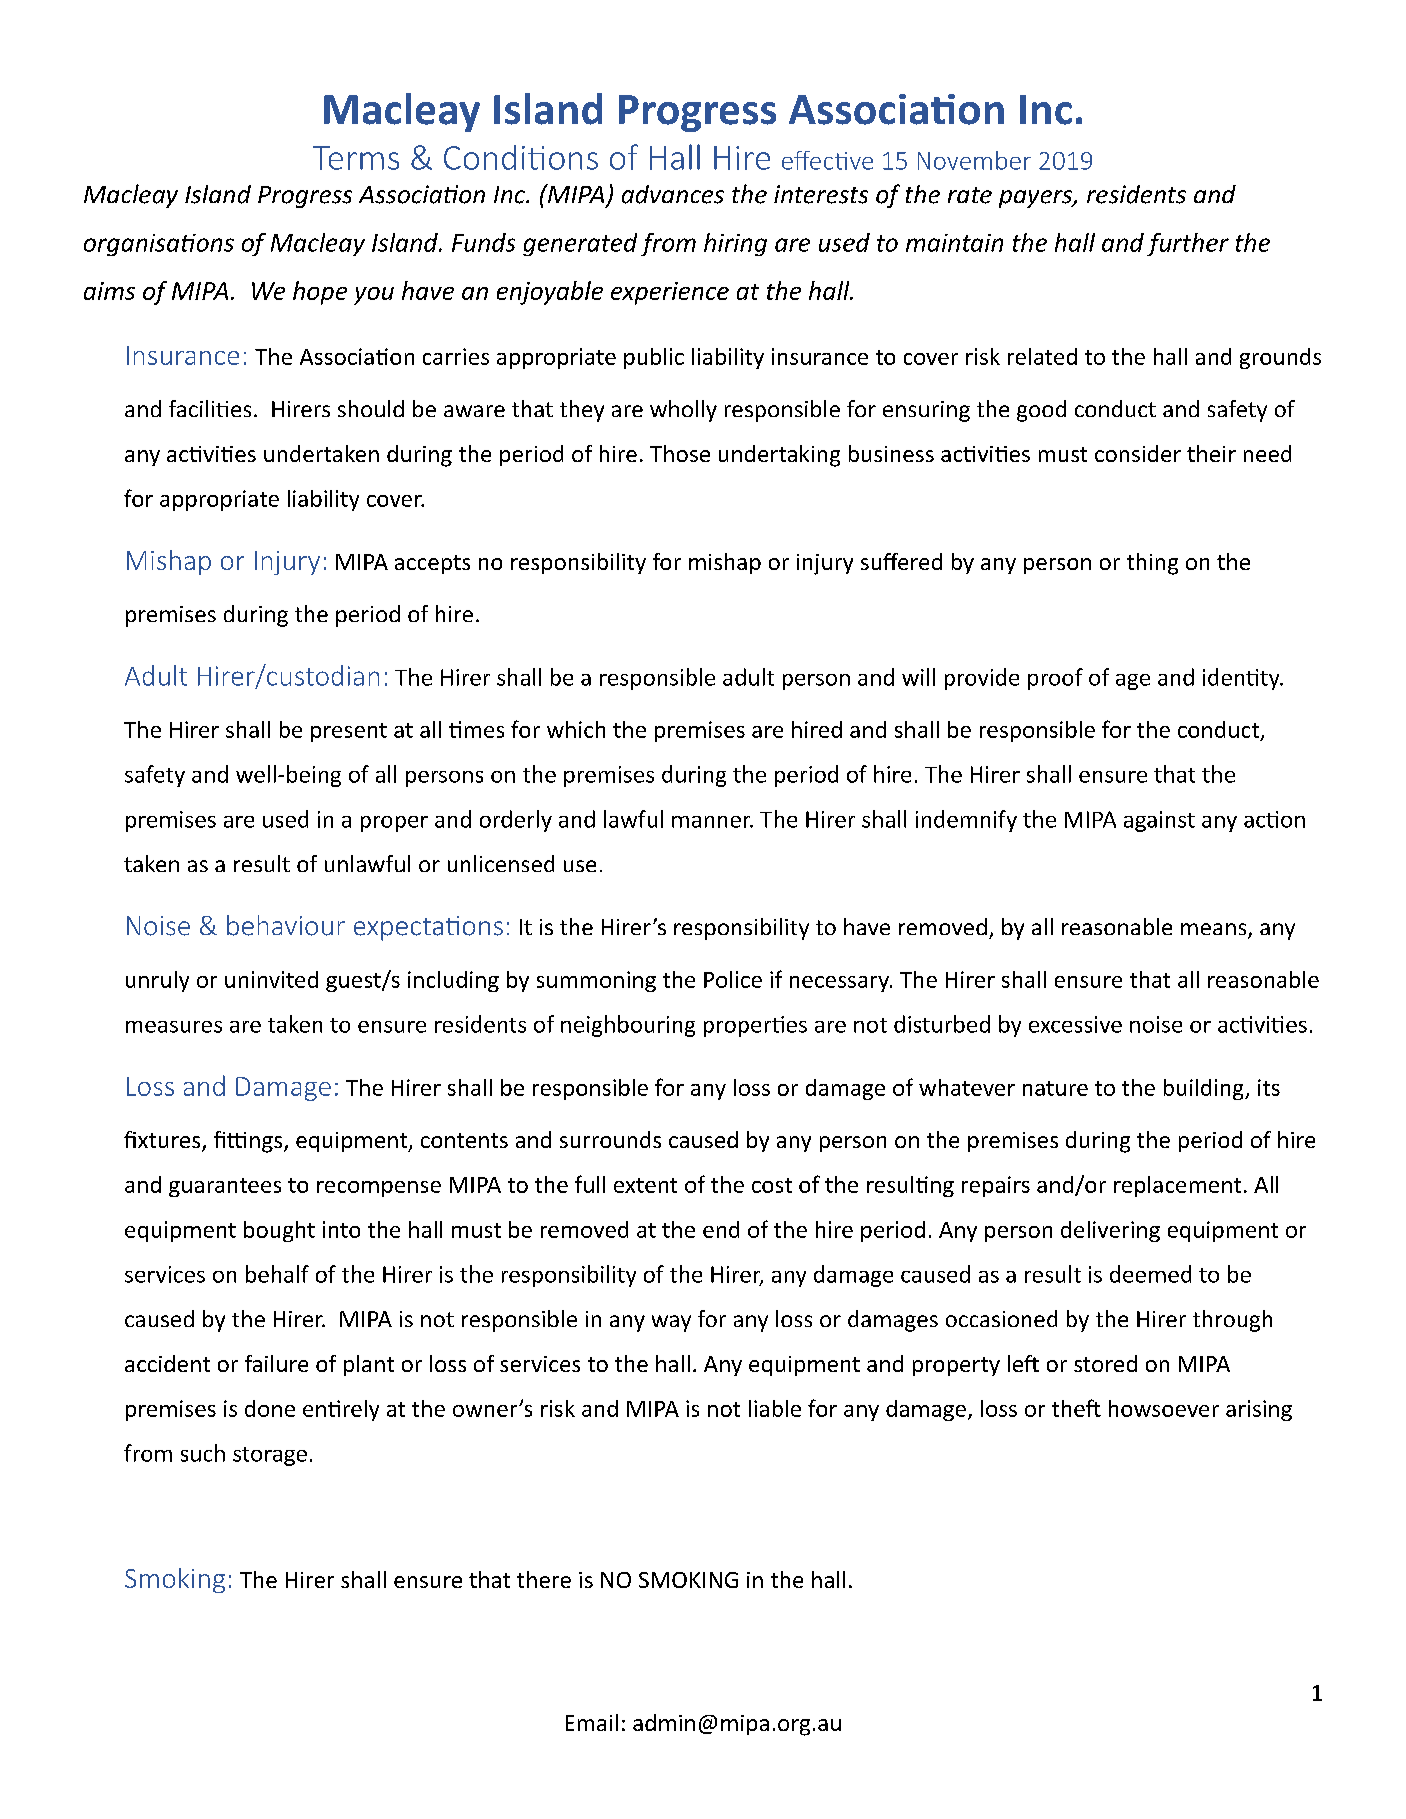 This document has height=1819, width=1406. I want to click on liable, so click(775, 1408).
